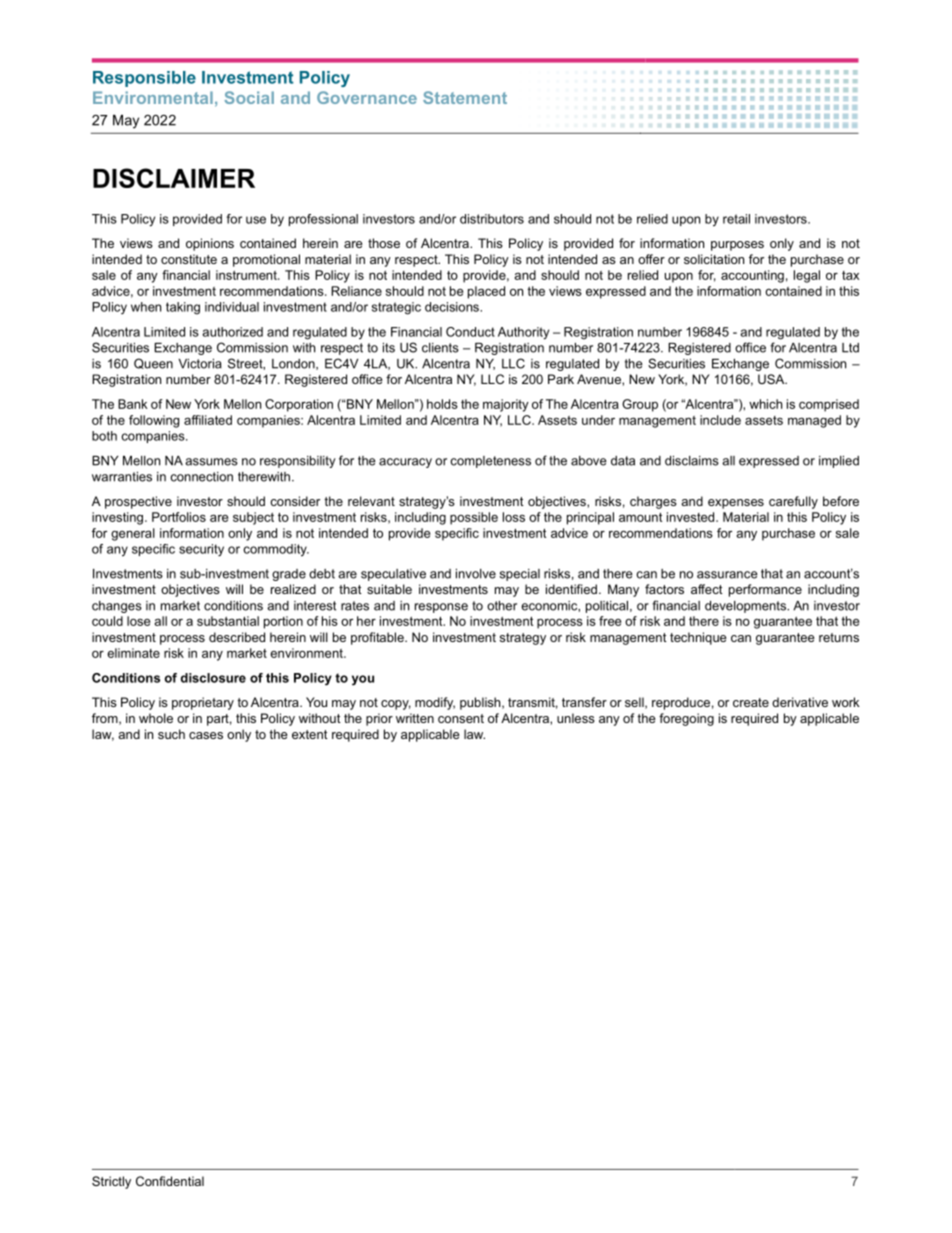 The width and height of the document is (952, 1233). I want to click on Strictly, so click(111, 1182).
